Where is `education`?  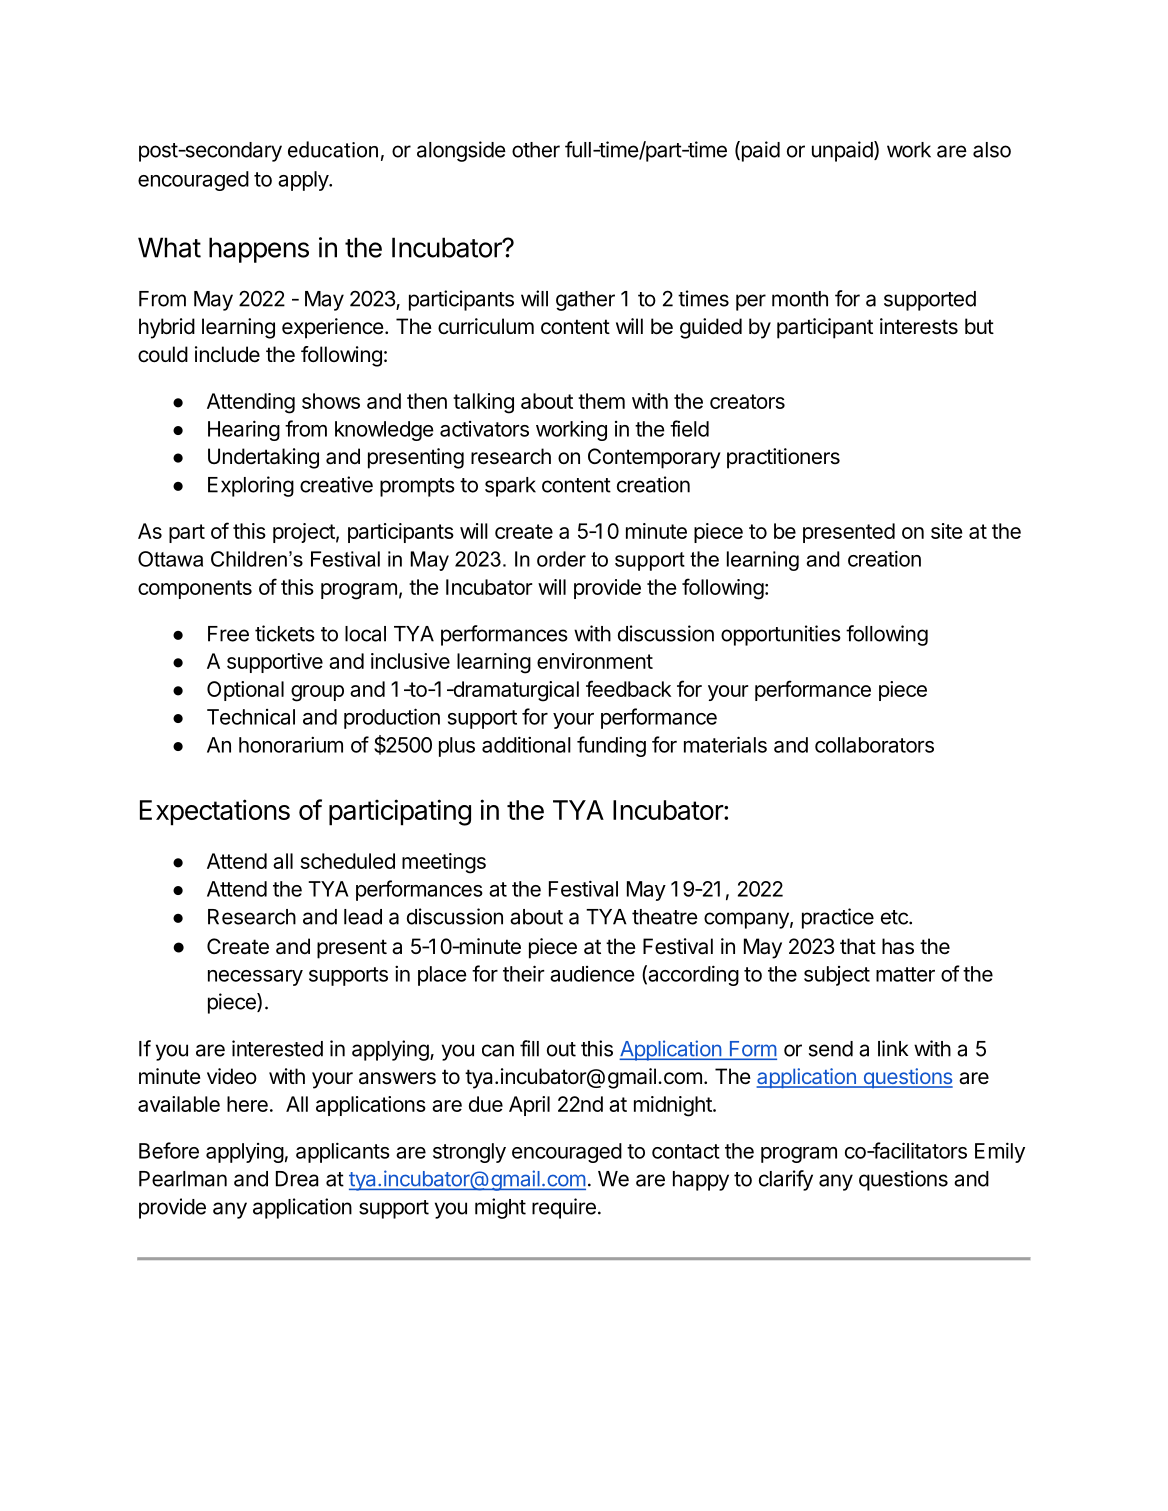 education is located at coordinates (333, 149).
